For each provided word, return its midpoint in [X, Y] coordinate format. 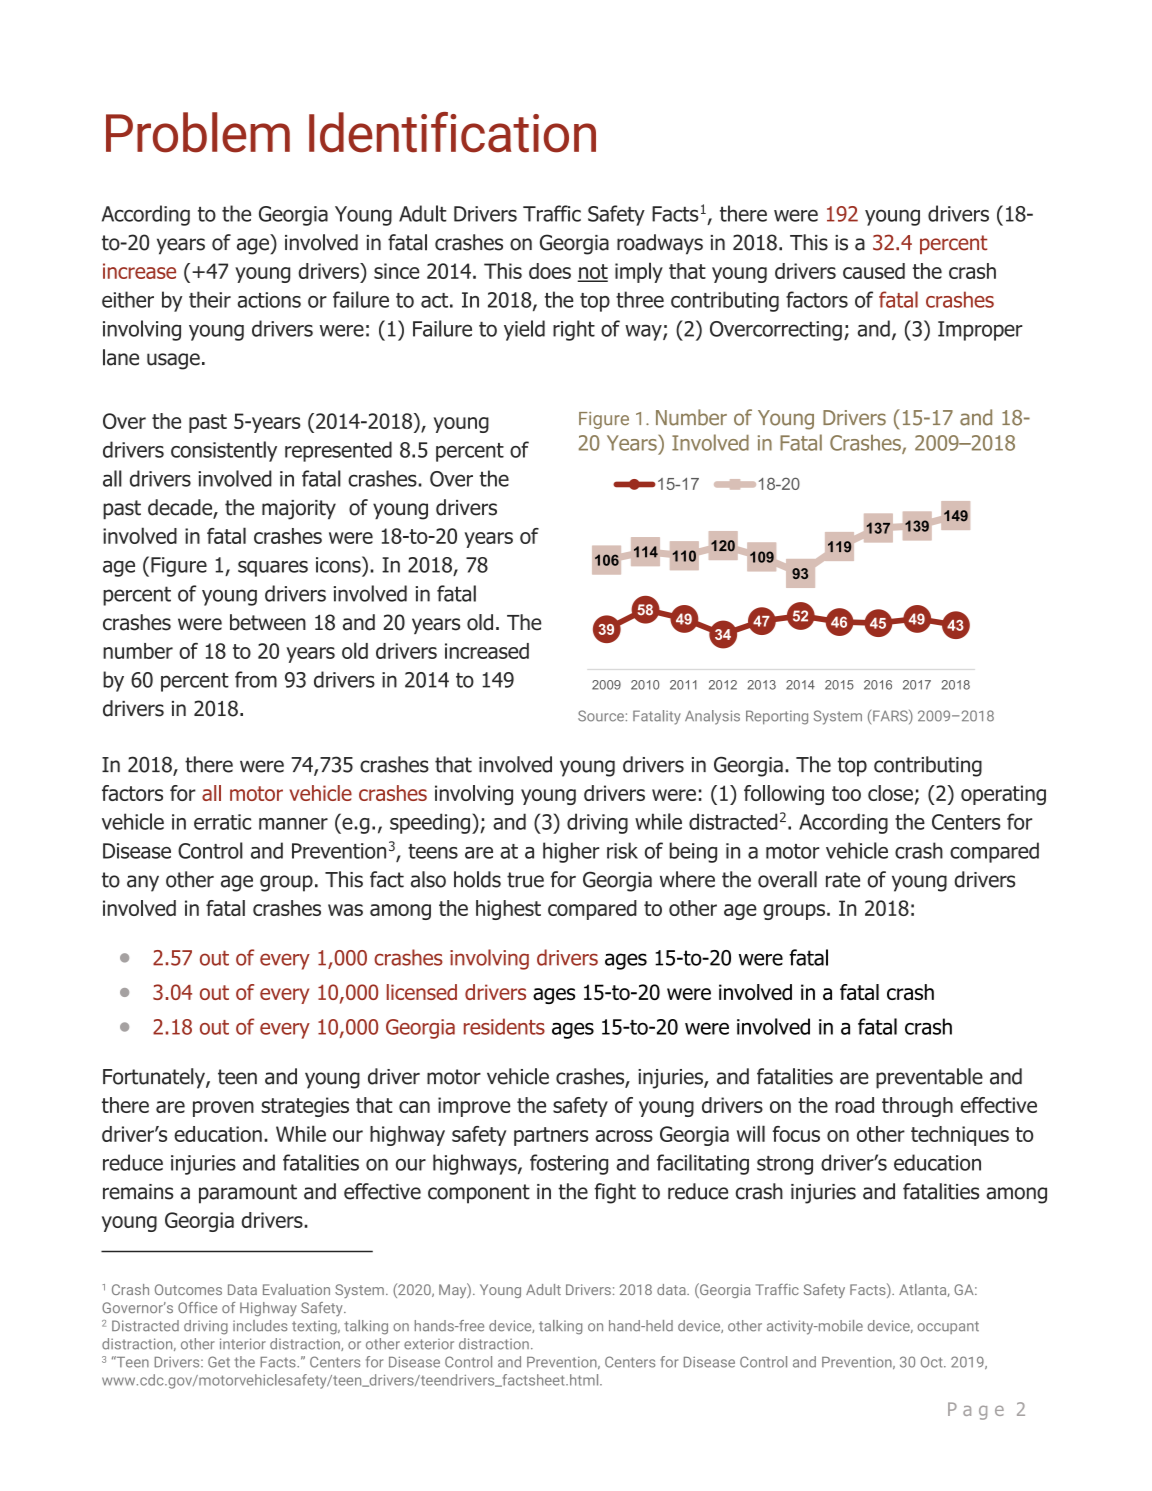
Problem [198, 132]
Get [219, 1362]
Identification [452, 132]
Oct [933, 1362]
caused [874, 271]
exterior [429, 1344]
